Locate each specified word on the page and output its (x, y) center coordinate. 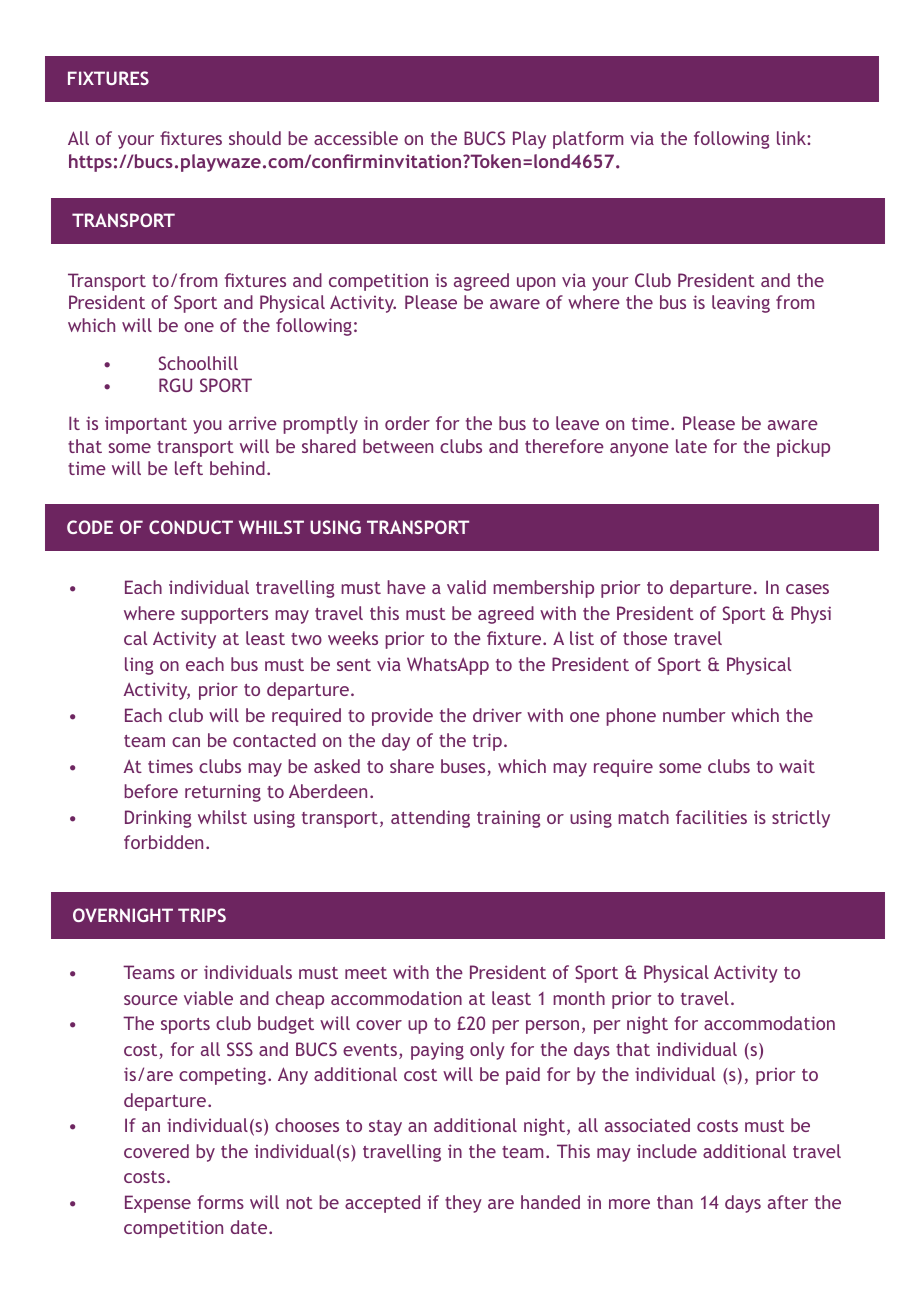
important (146, 425)
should (255, 138)
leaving (741, 304)
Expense (158, 1204)
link (792, 138)
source (151, 1000)
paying (437, 1051)
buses (464, 767)
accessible (356, 138)
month (579, 998)
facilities (711, 817)
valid (466, 587)
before (151, 791)
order (407, 423)
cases (807, 589)
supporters (224, 616)
